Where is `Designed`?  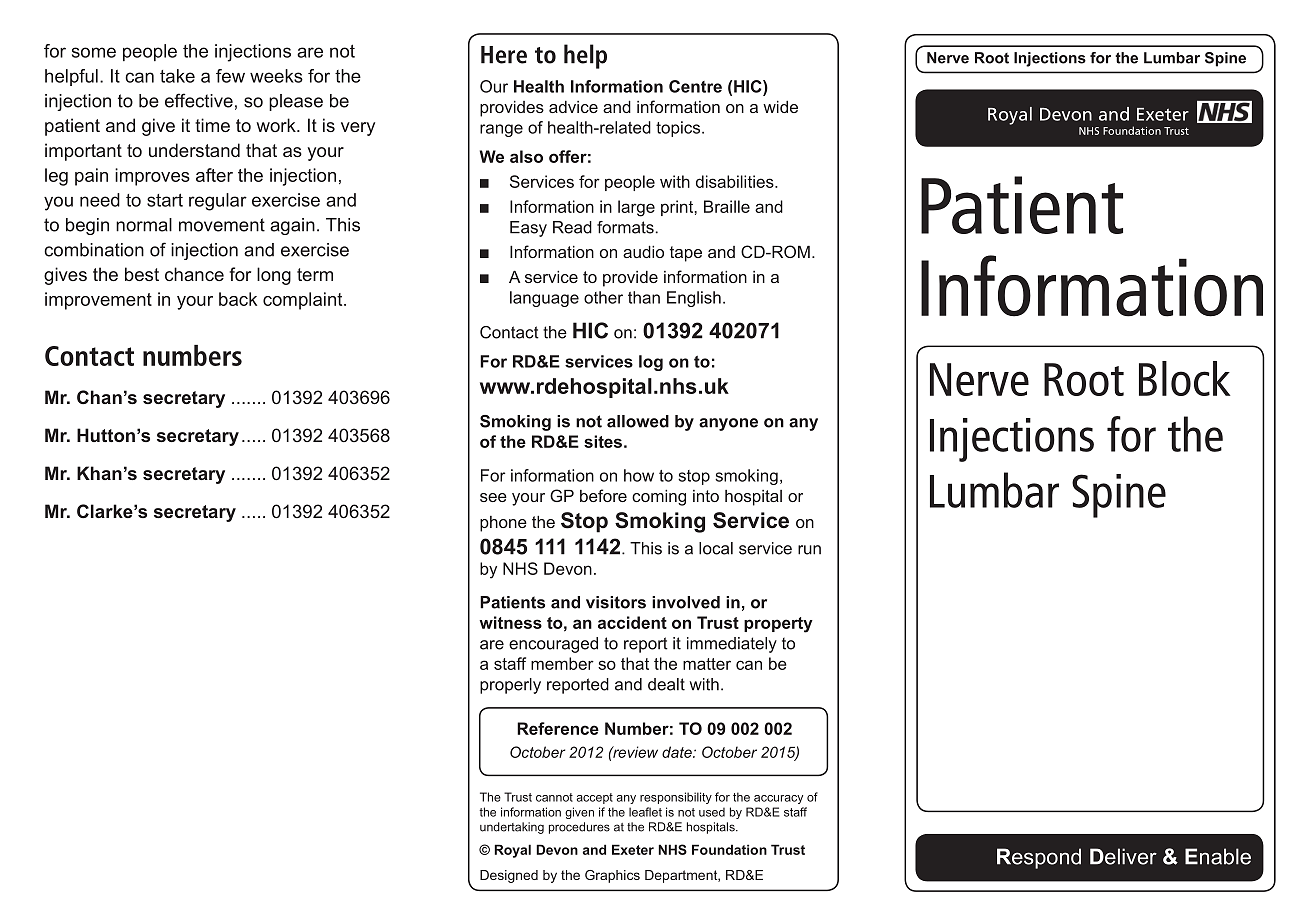 Designed is located at coordinates (509, 876).
